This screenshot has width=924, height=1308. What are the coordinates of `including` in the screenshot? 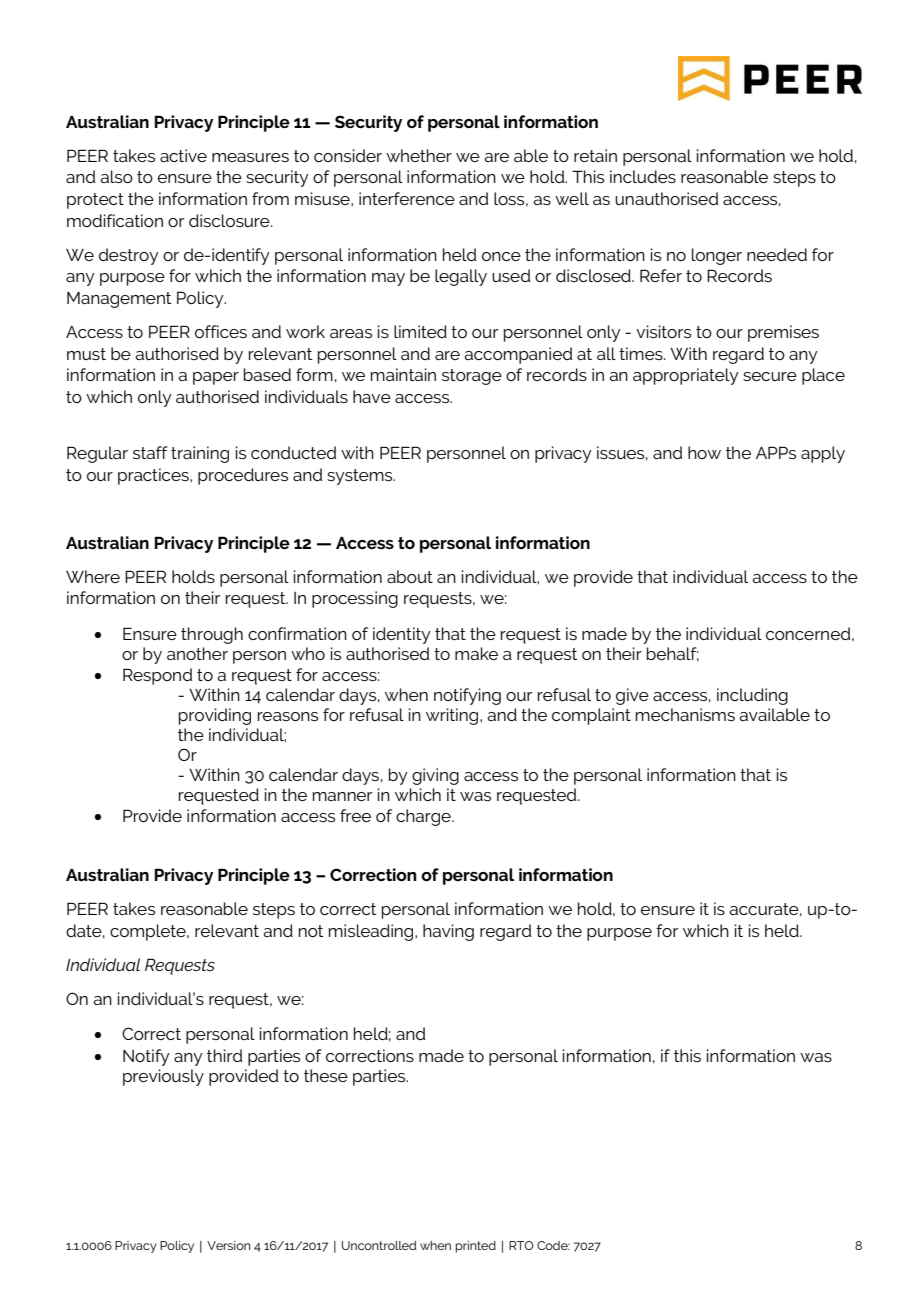 It's located at (752, 696).
